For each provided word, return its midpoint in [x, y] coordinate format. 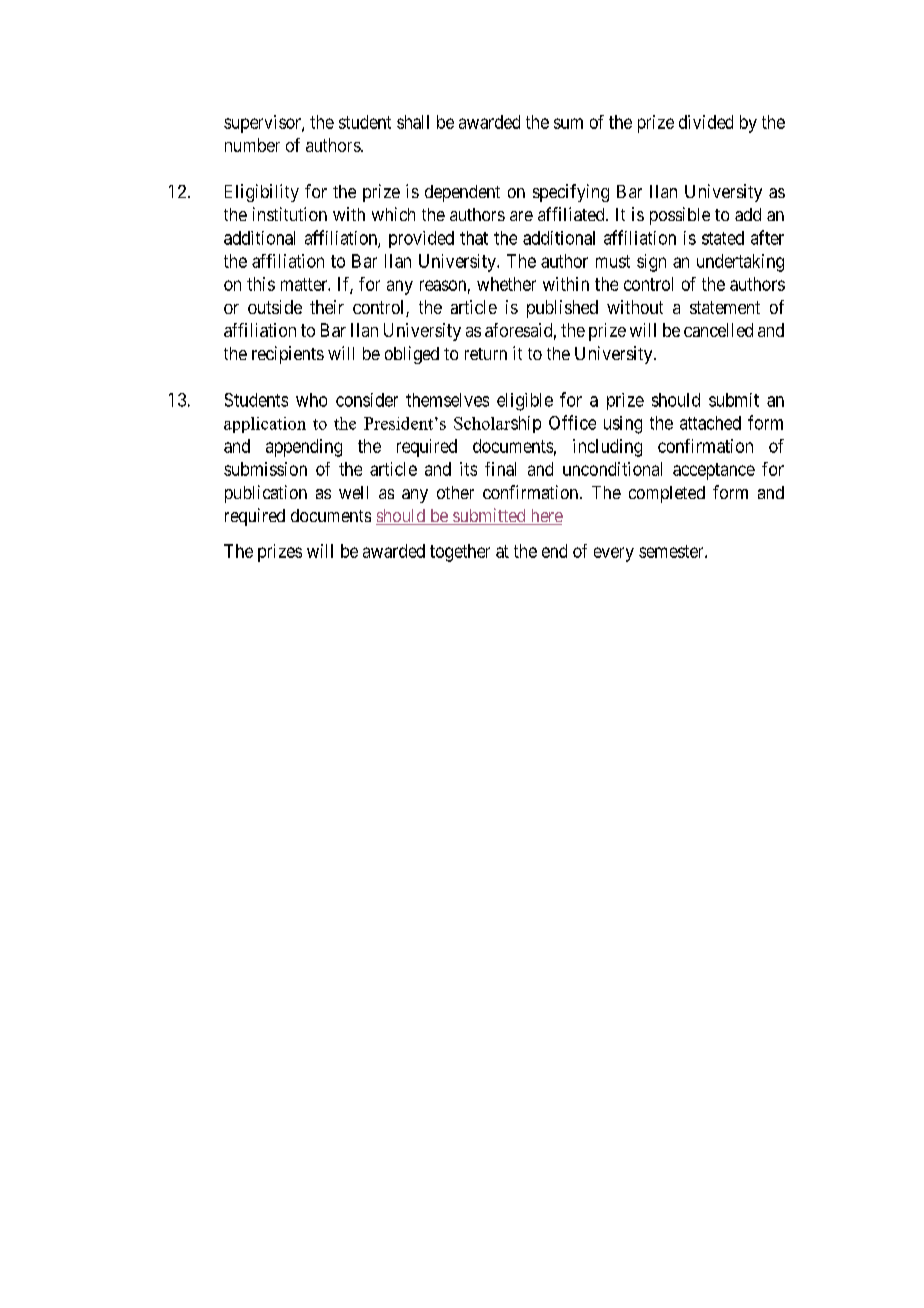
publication [266, 494]
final [500, 469]
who [311, 400]
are [521, 216]
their [327, 307]
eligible [525, 402]
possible [680, 216]
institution [290, 214]
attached [710, 423]
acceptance [714, 471]
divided [706, 122]
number [252, 145]
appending [304, 448]
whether [506, 284]
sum [568, 123]
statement [725, 307]
